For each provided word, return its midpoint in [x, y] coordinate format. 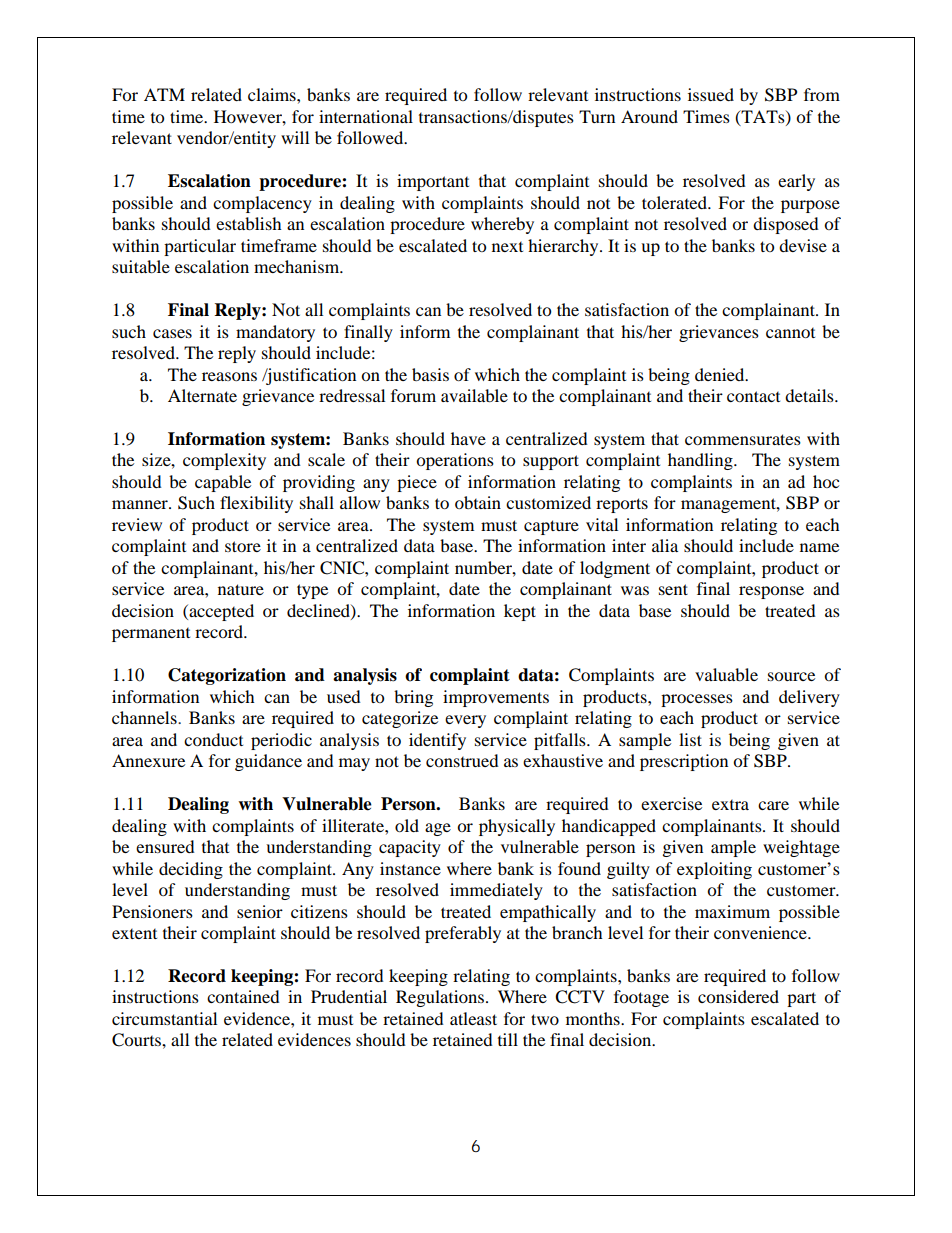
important [433, 182]
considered [738, 996]
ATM [164, 94]
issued [711, 94]
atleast [473, 1018]
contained [243, 996]
